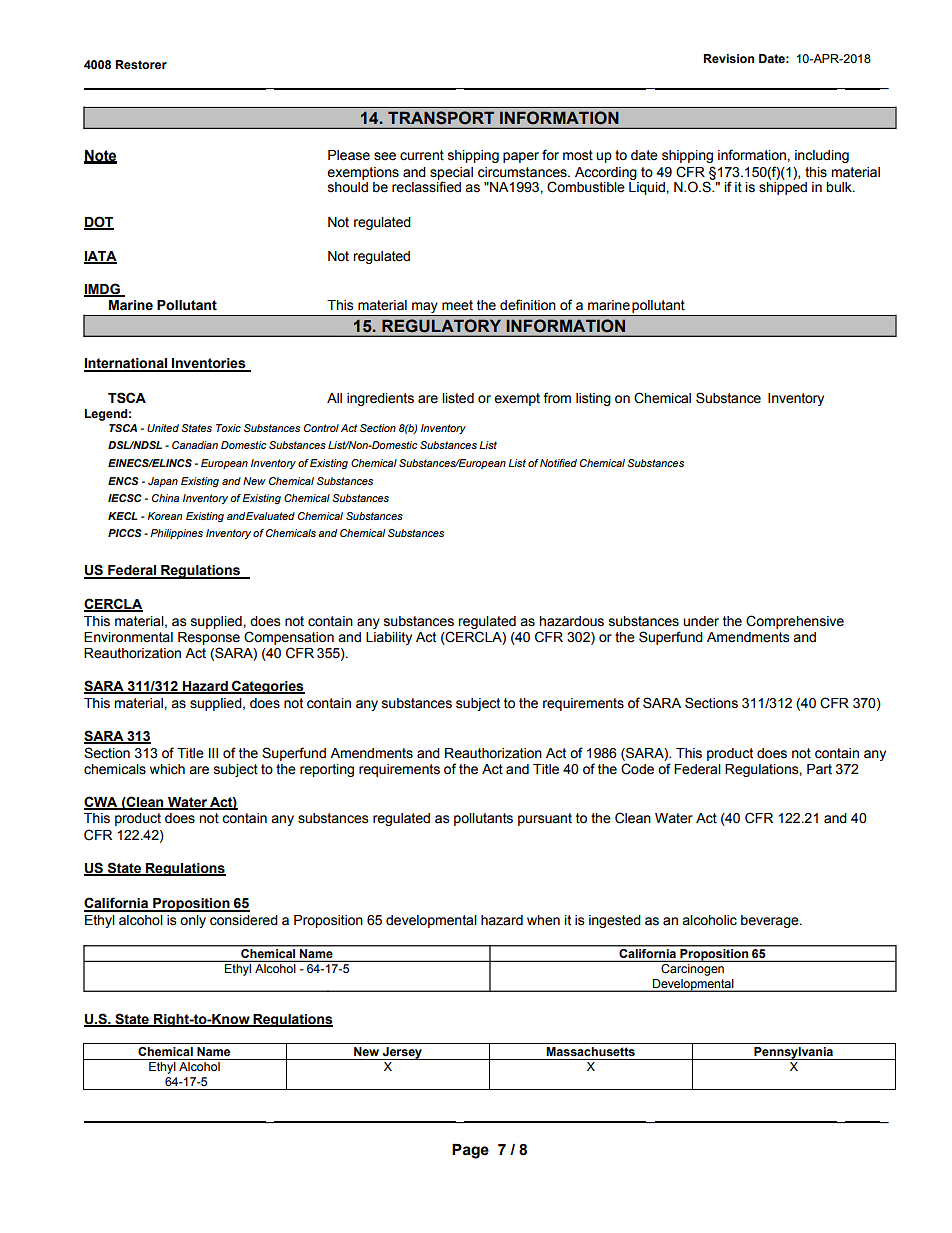  What do you see at coordinates (209, 364) in the page?
I see `Inventories` at bounding box center [209, 364].
